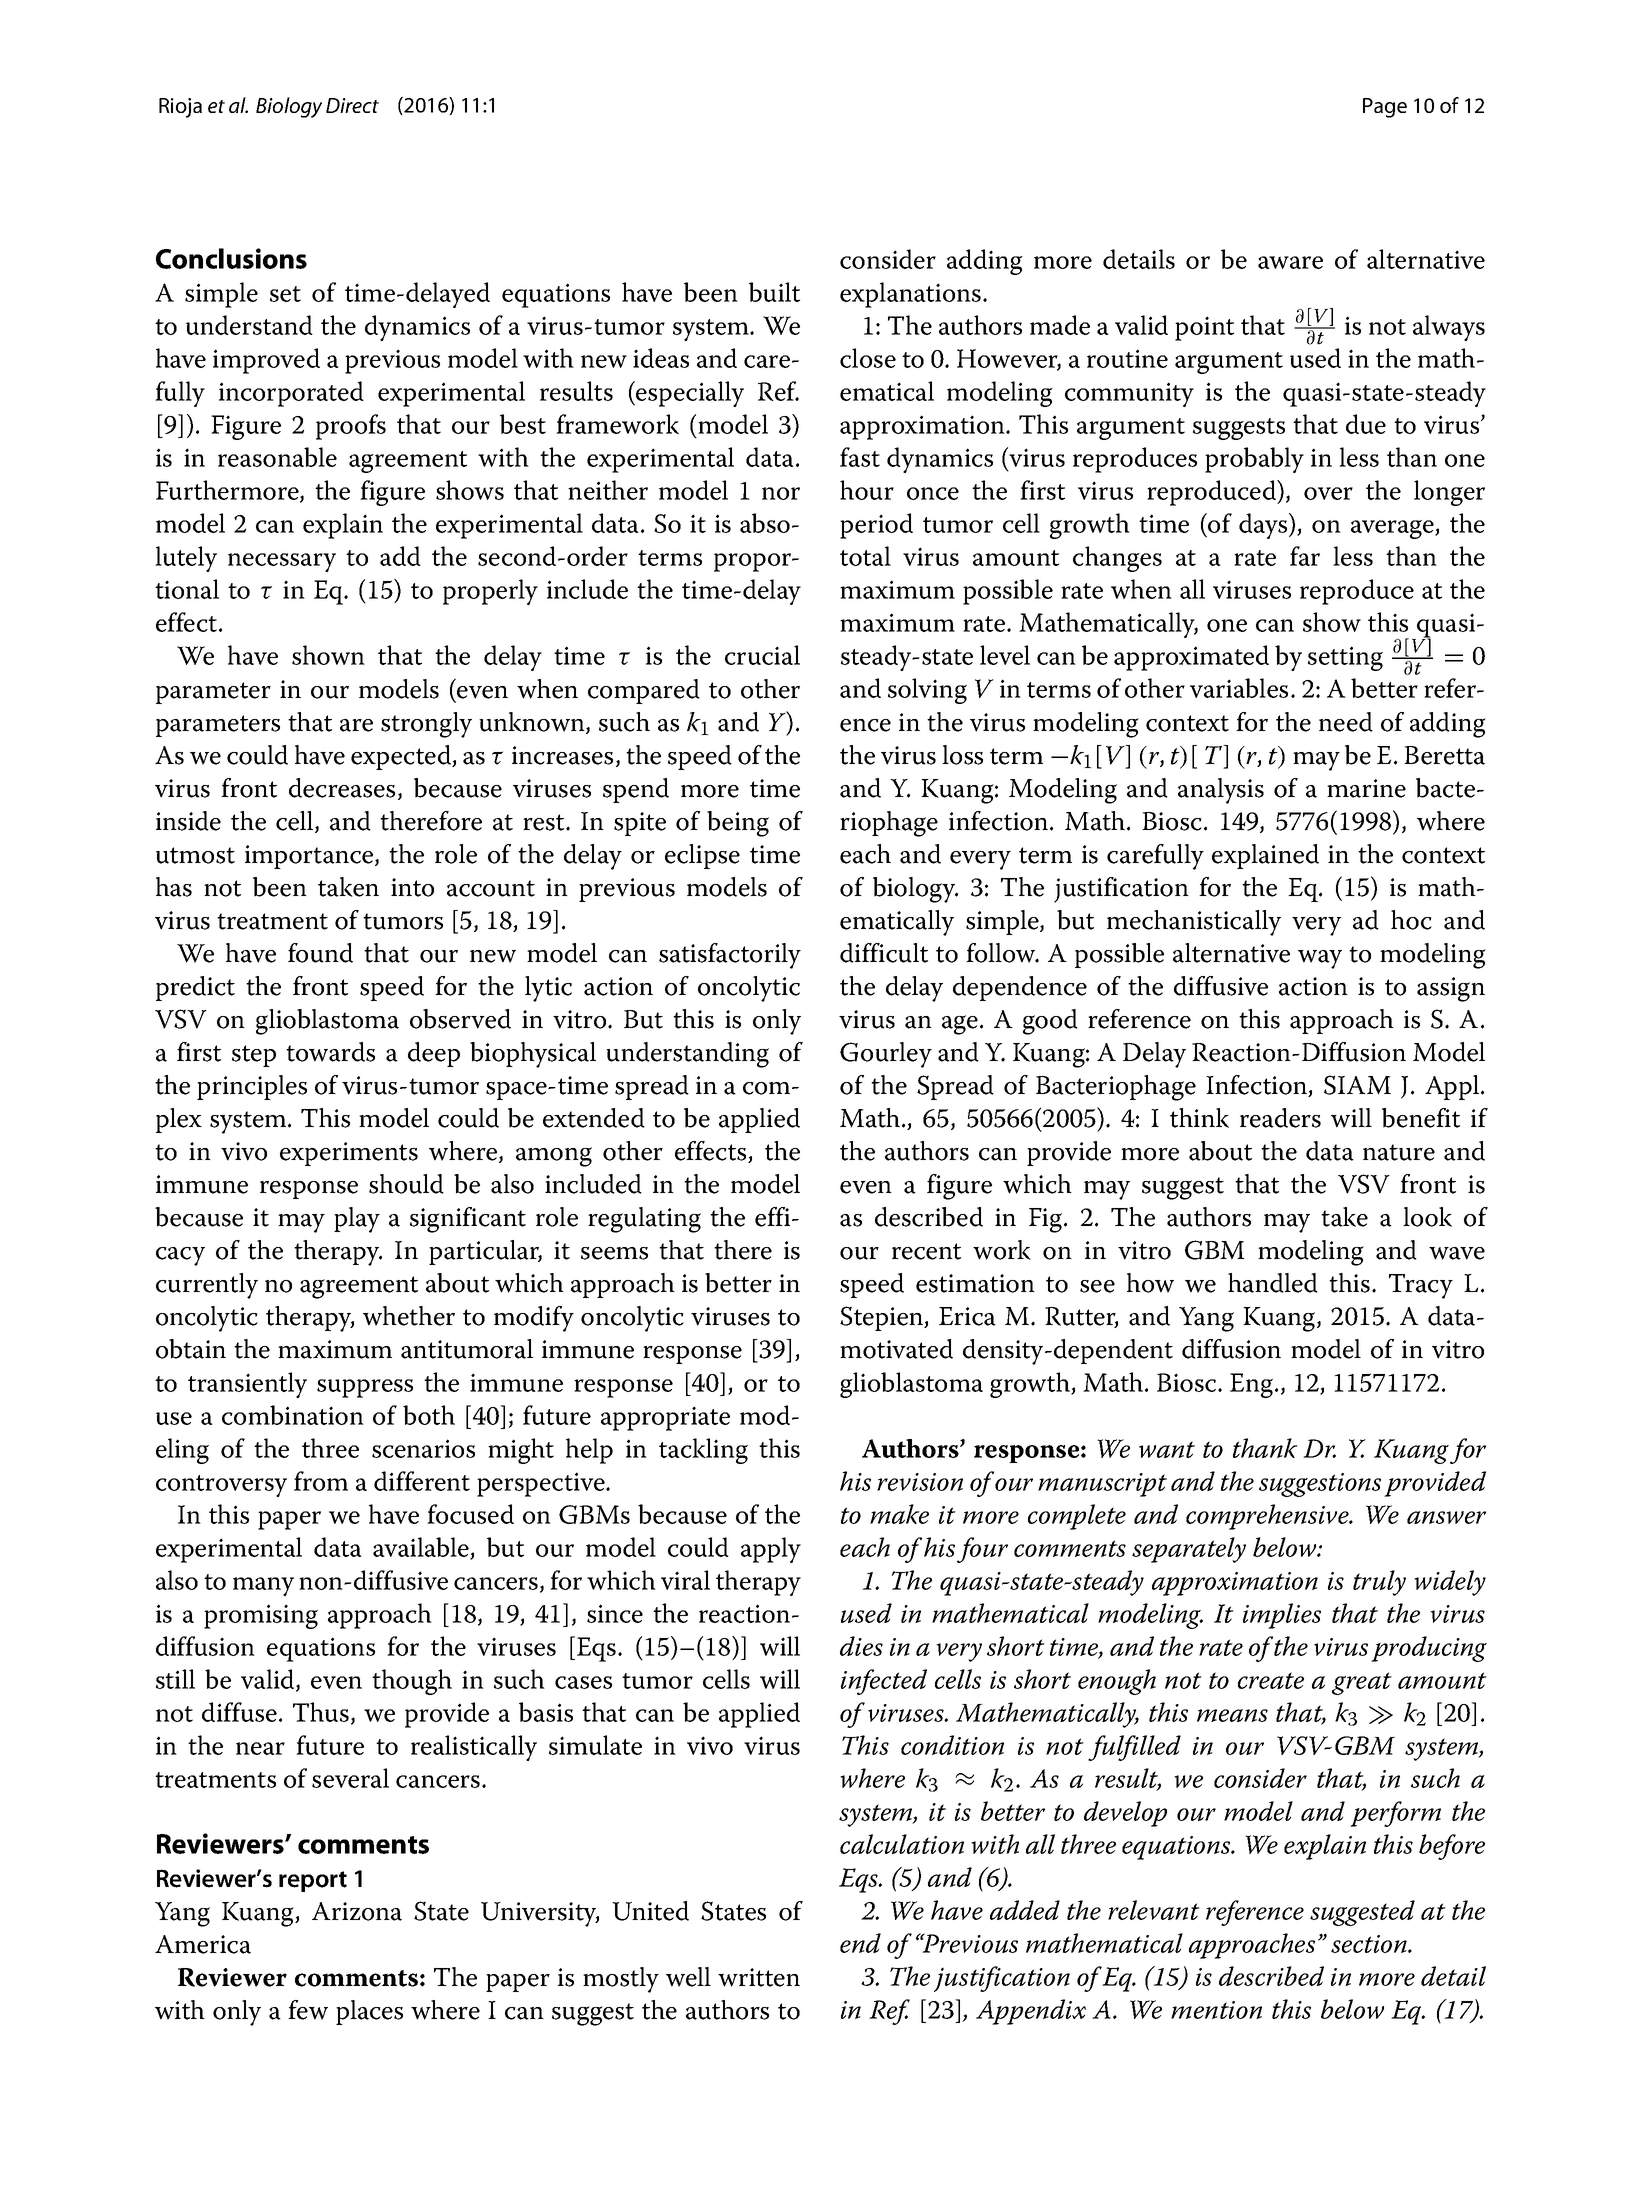  Describe the element at coordinates (774, 292) in the document. I see `built` at that location.
